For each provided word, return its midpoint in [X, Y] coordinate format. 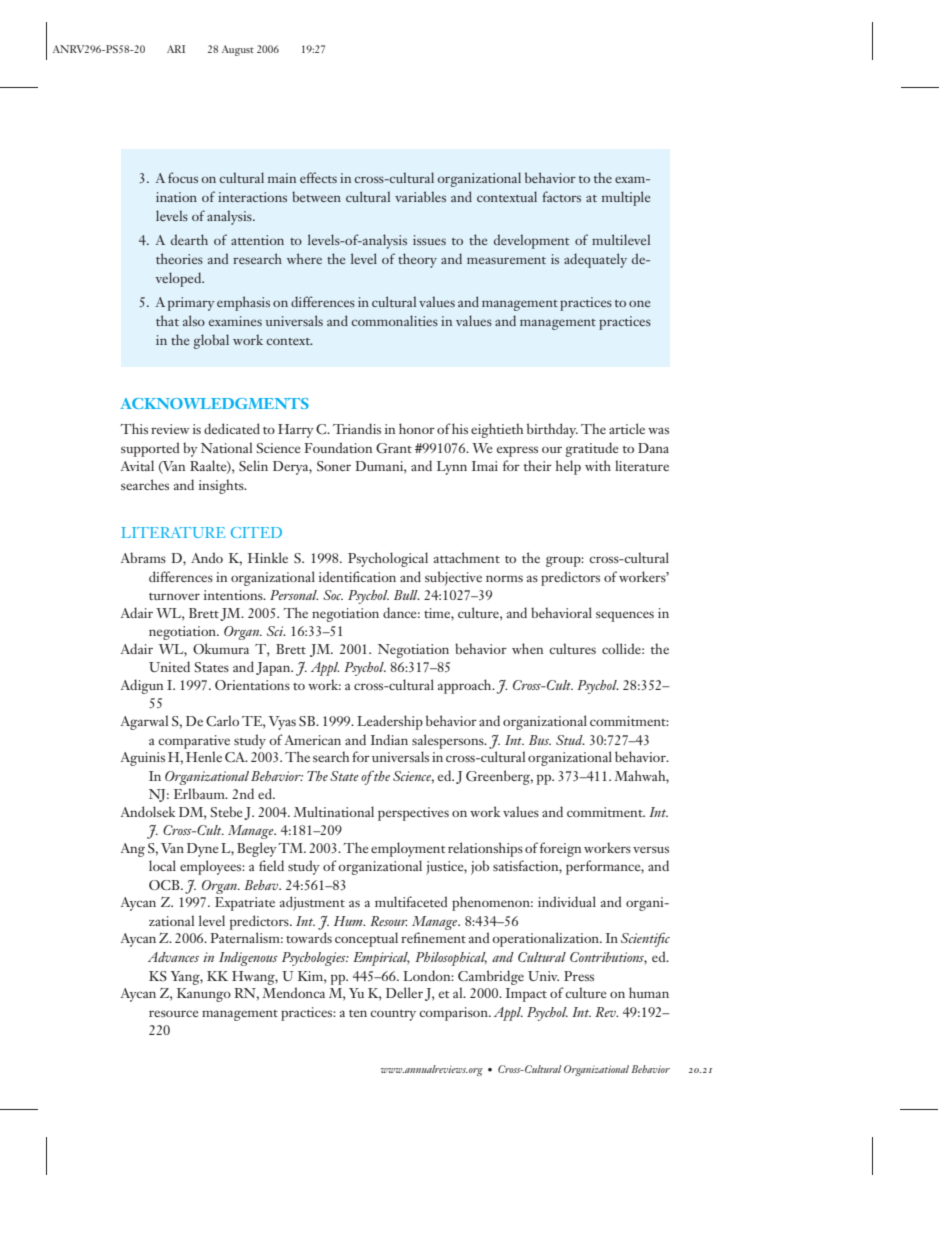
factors [561, 196]
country [393, 1015]
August [238, 50]
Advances [173, 957]
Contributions [608, 958]
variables [420, 196]
